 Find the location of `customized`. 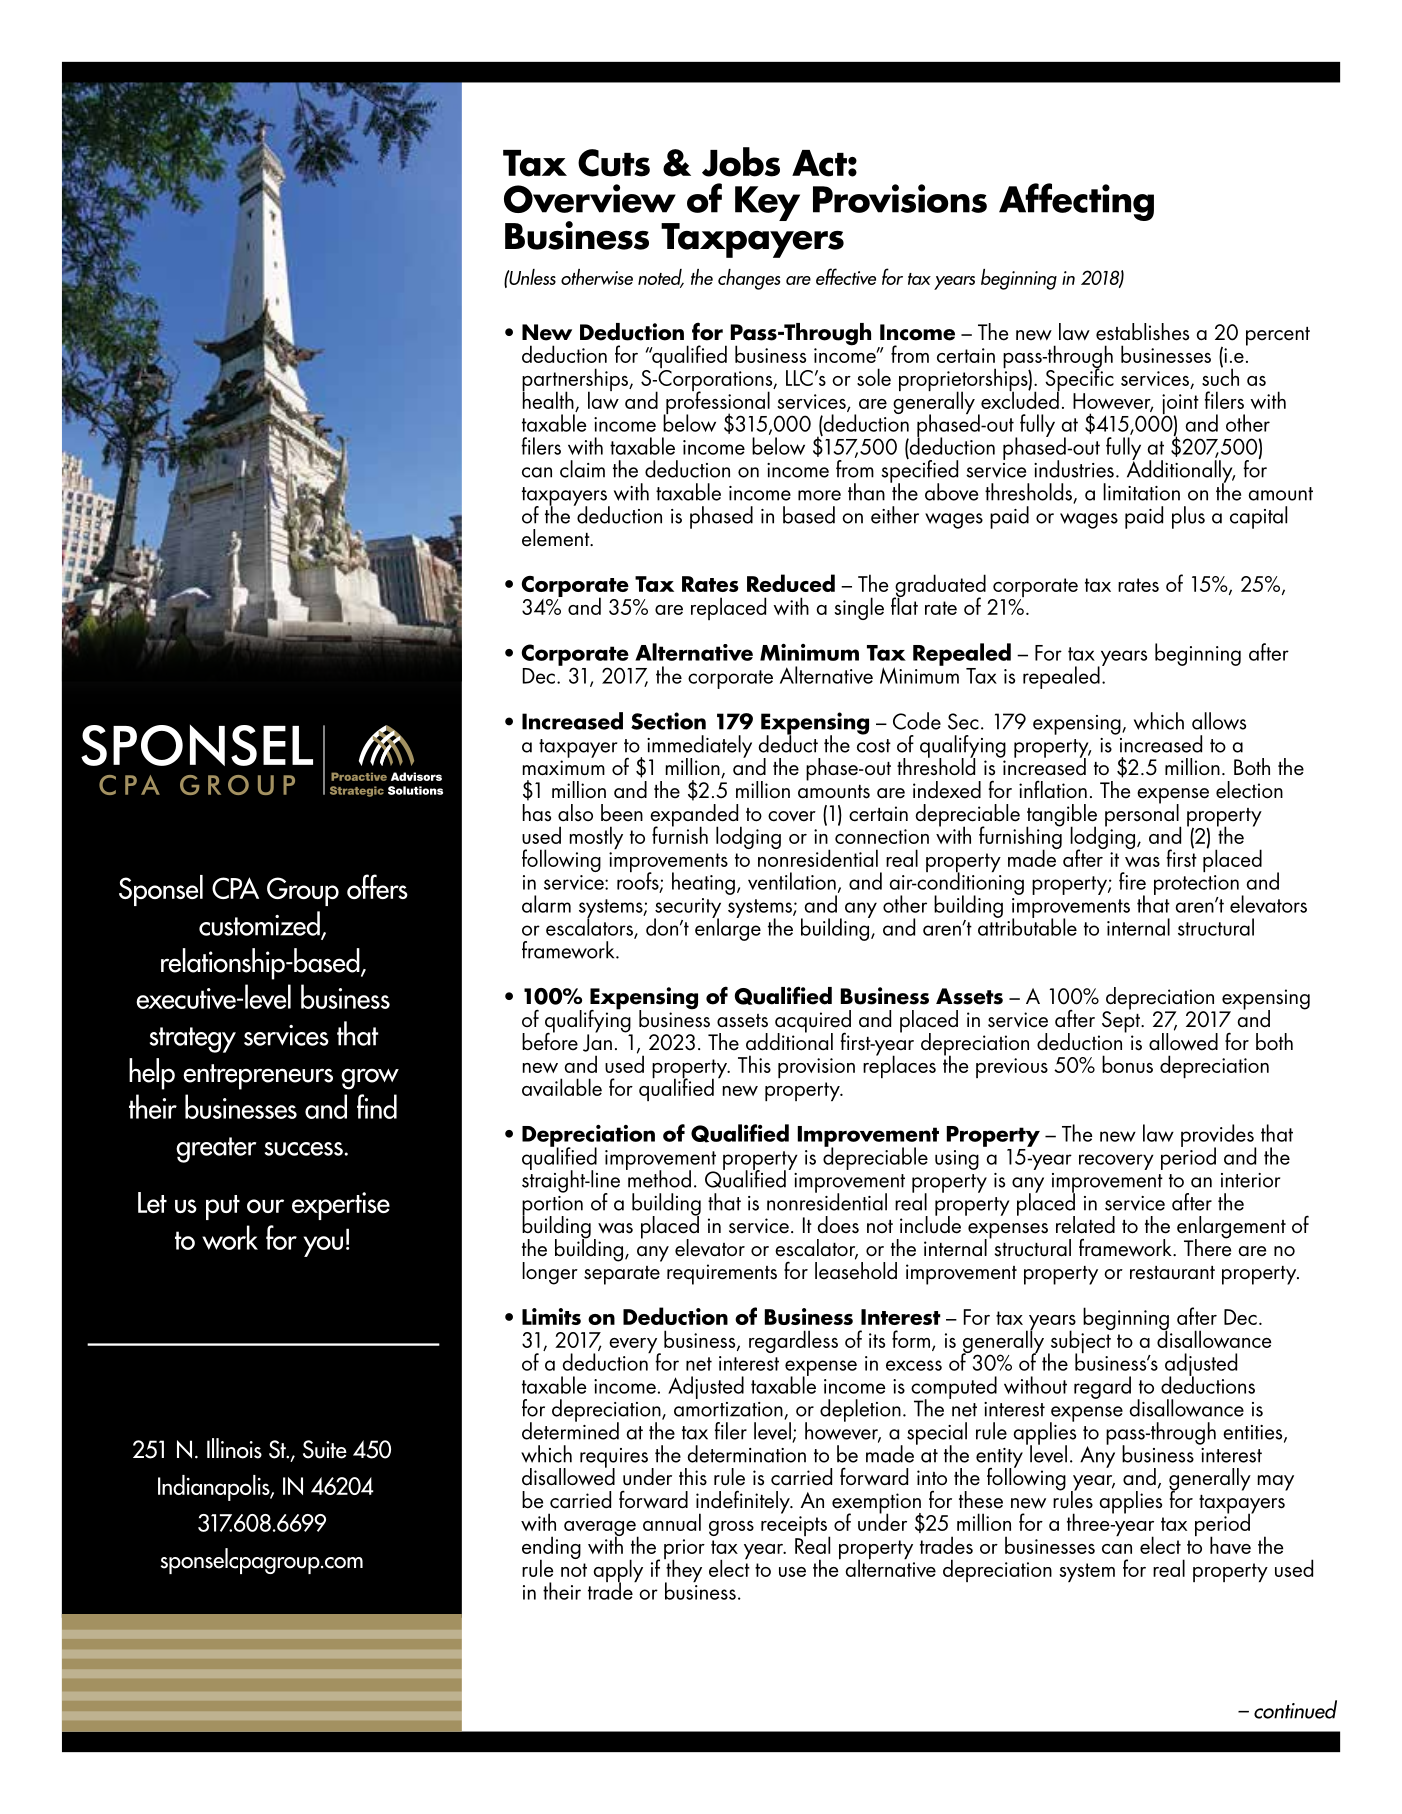

customized is located at coordinates (260, 924).
